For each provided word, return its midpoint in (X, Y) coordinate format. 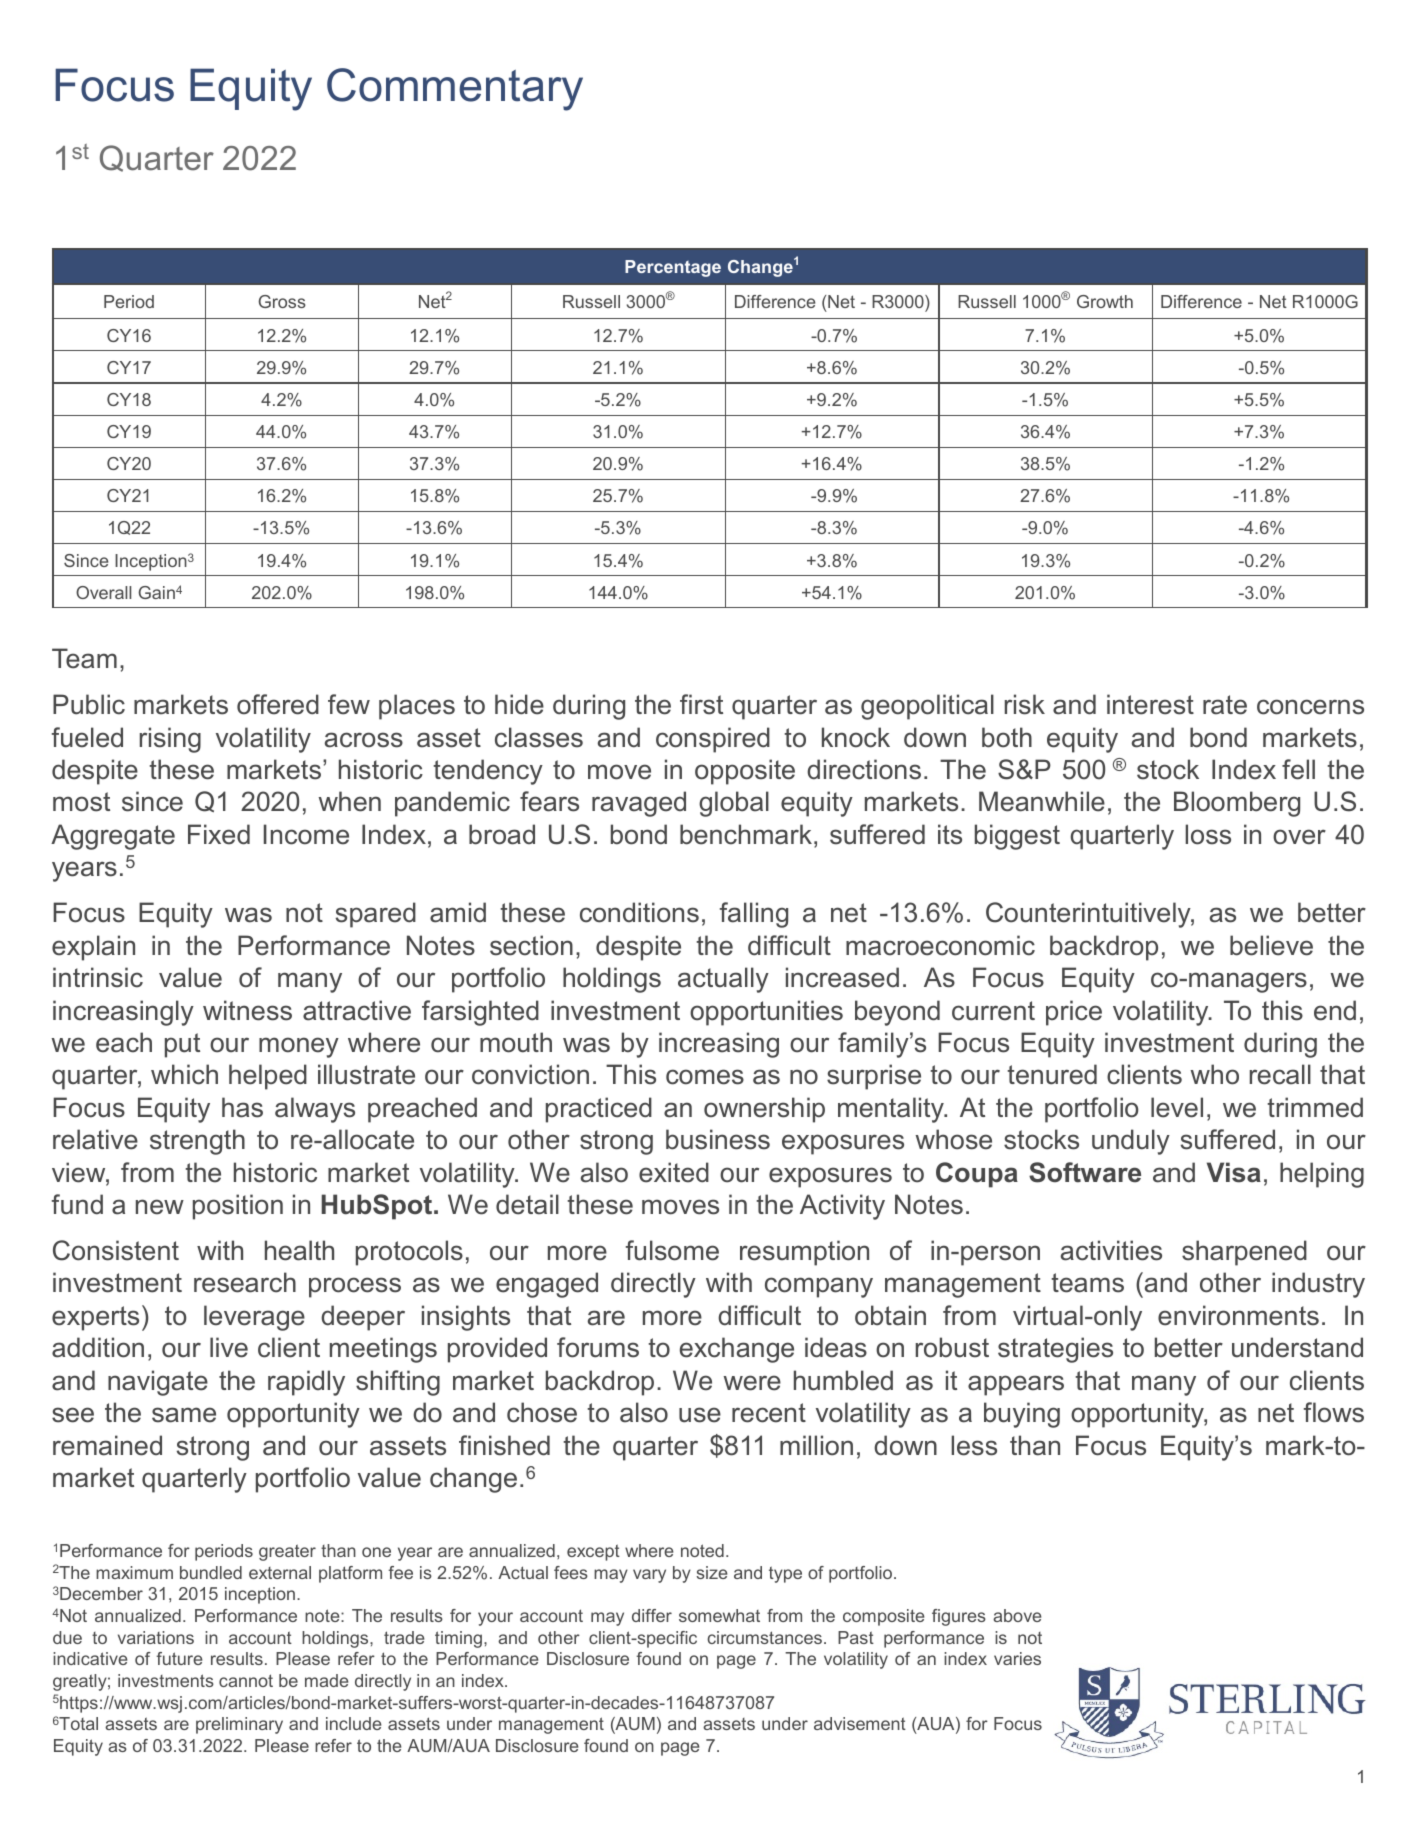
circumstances (764, 1637)
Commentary (455, 89)
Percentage (673, 268)
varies (1017, 1658)
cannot (246, 1680)
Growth (1105, 301)
